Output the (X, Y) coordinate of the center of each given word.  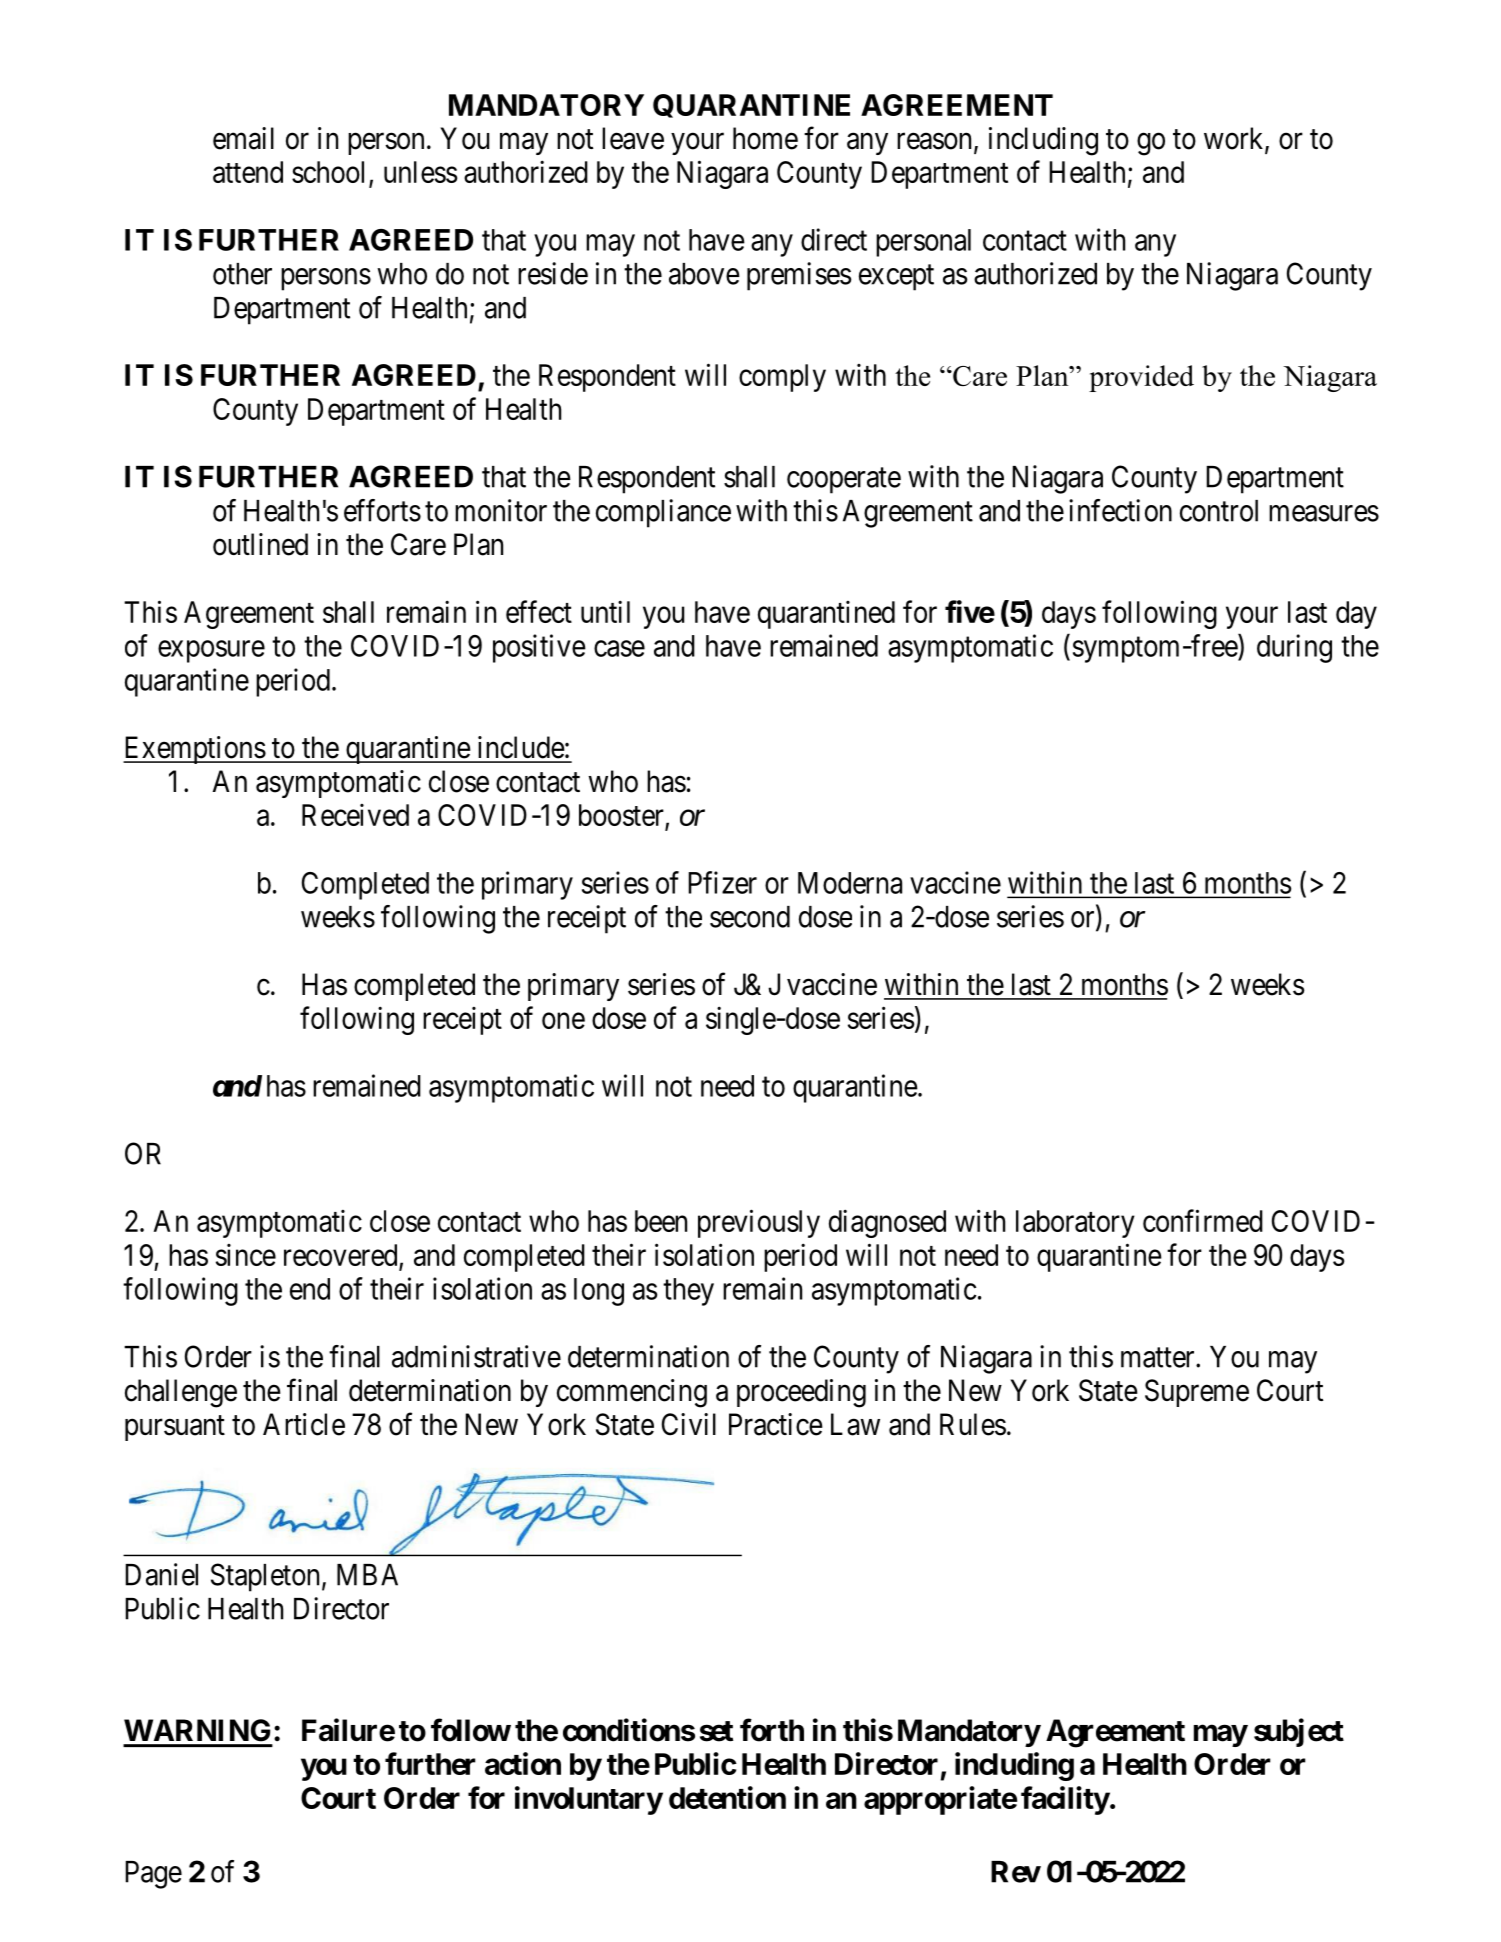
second (750, 917)
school (328, 172)
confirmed (1203, 1220)
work (1235, 139)
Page (153, 1875)
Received (355, 815)
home (765, 138)
